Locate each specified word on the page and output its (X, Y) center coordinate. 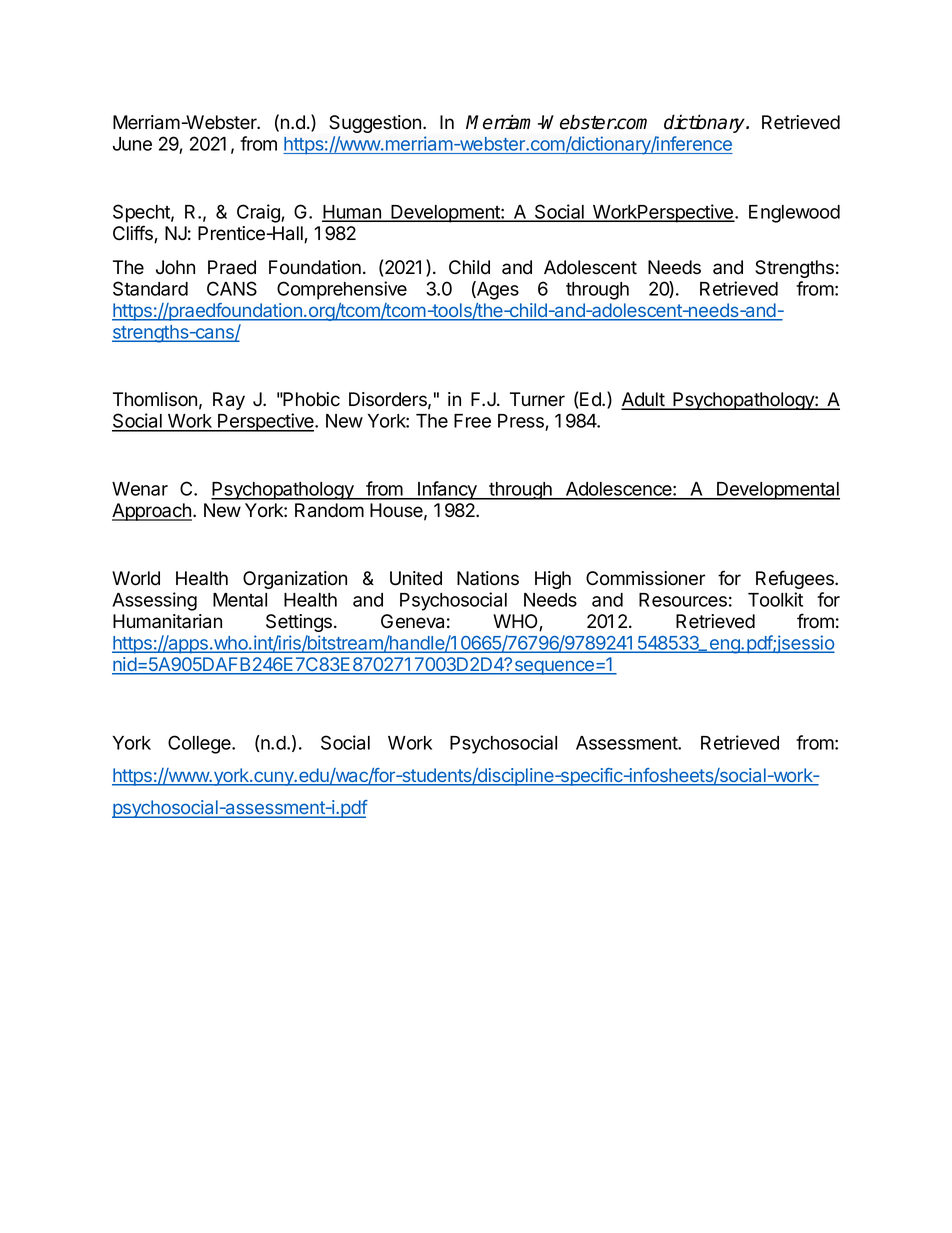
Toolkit (775, 599)
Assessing (154, 601)
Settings (300, 623)
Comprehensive (342, 290)
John (175, 267)
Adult (643, 400)
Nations (488, 578)
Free (472, 421)
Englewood (794, 214)
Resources (683, 600)
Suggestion (375, 124)
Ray (229, 401)
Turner (537, 399)
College (200, 744)
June (132, 144)
